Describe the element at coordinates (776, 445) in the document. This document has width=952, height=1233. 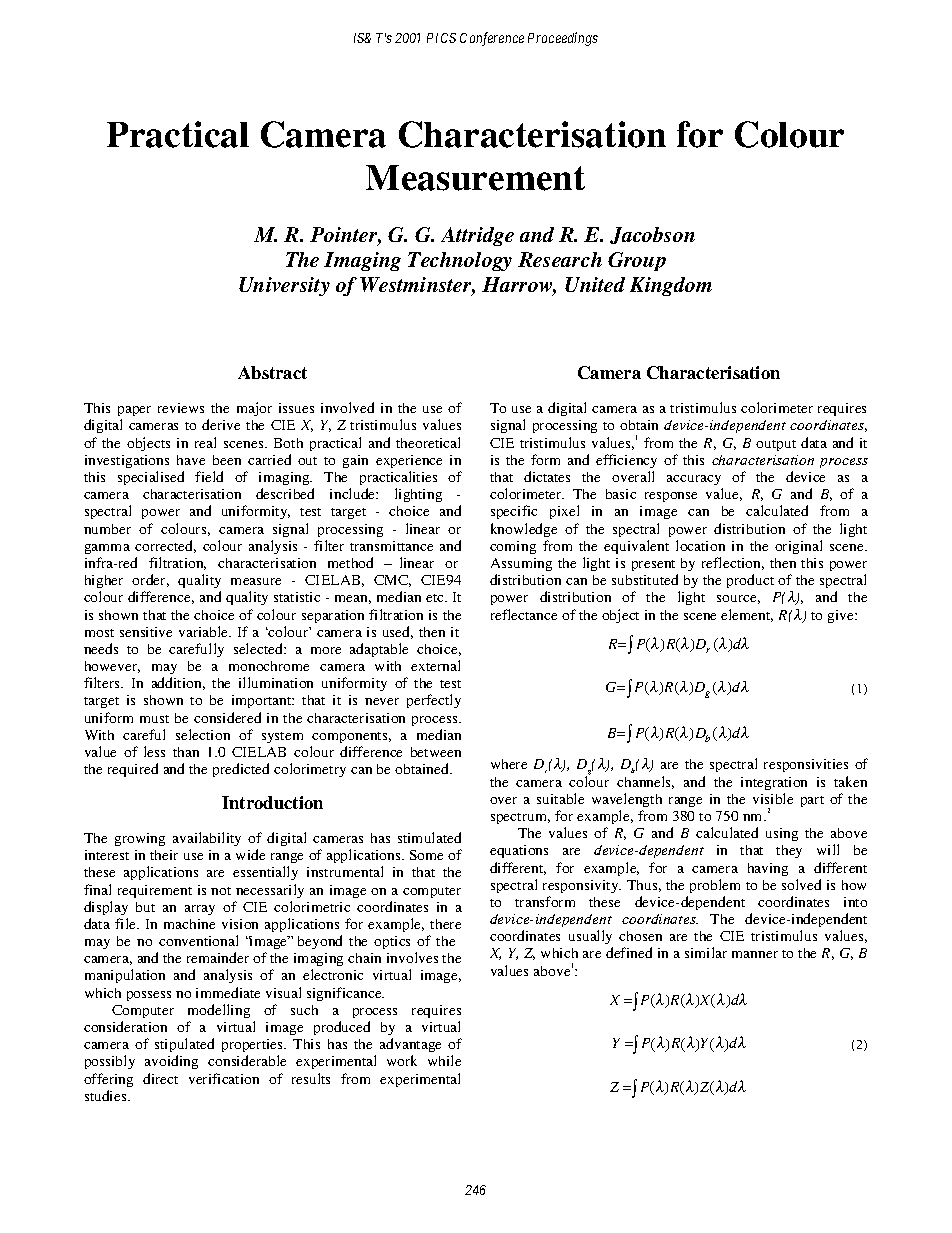
I see `output` at that location.
